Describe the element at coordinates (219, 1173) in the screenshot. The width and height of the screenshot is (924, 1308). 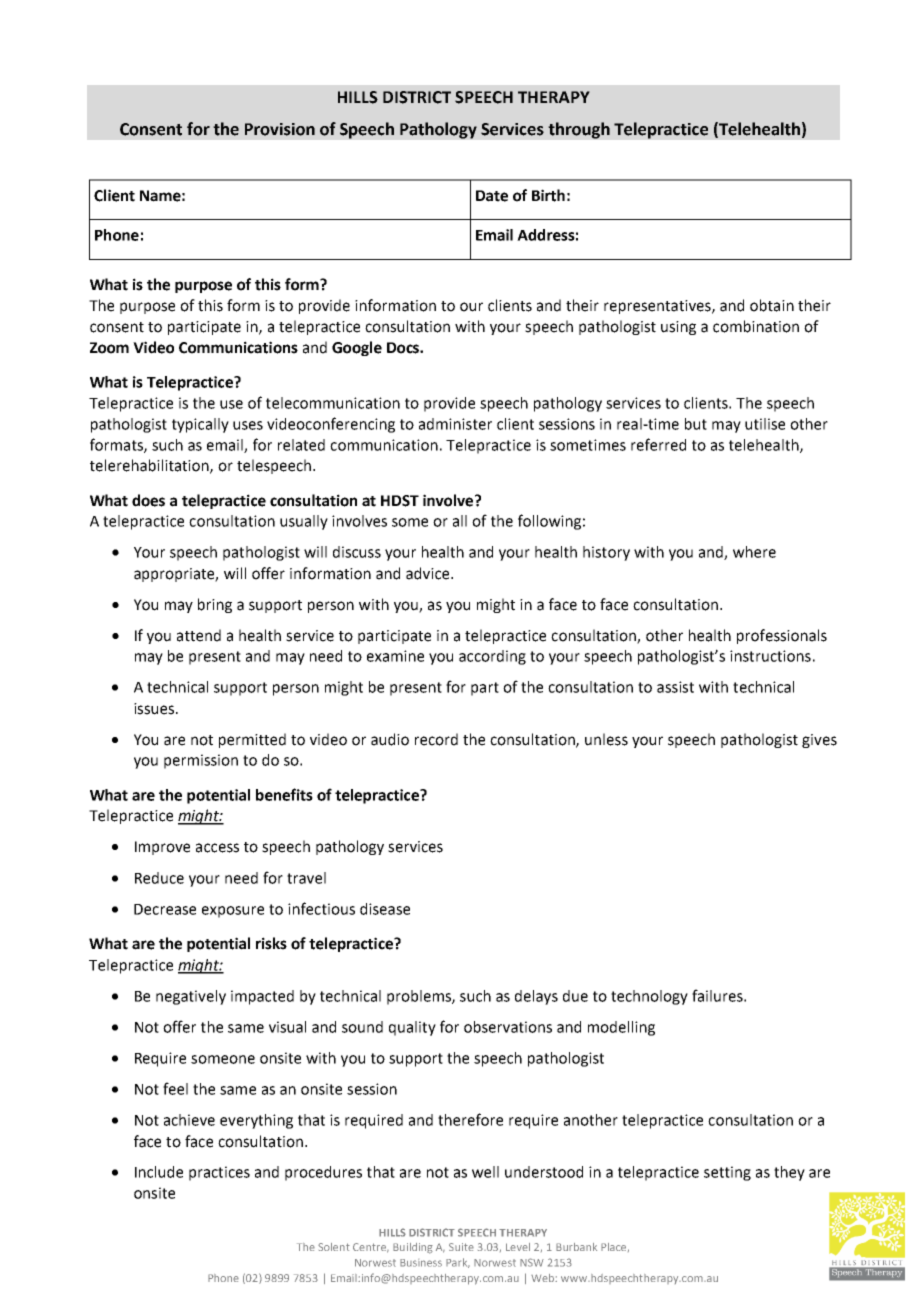
I see `practices` at that location.
